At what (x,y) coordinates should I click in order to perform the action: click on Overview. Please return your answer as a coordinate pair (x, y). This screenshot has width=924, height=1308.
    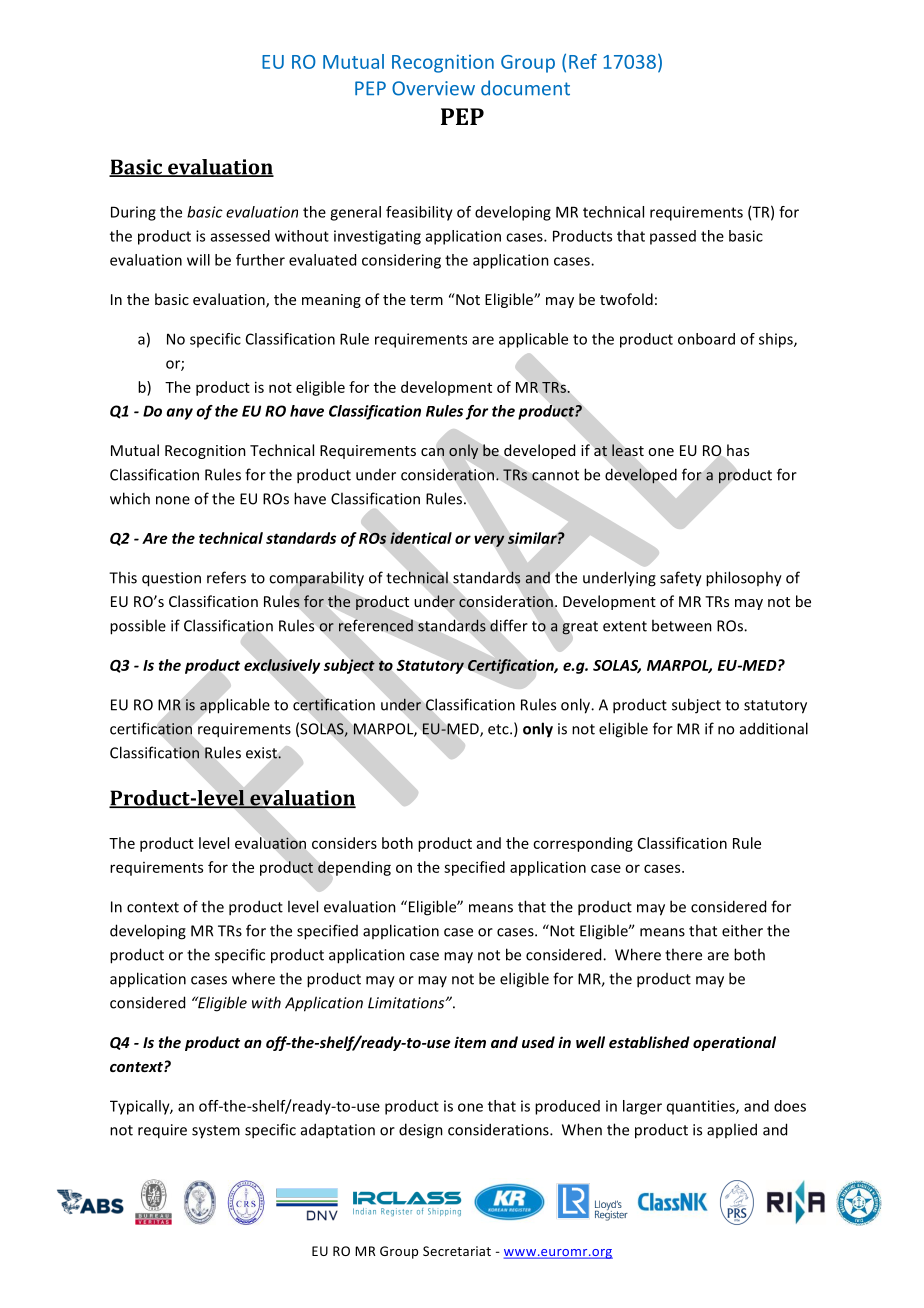
    Looking at the image, I should click on (433, 88).
